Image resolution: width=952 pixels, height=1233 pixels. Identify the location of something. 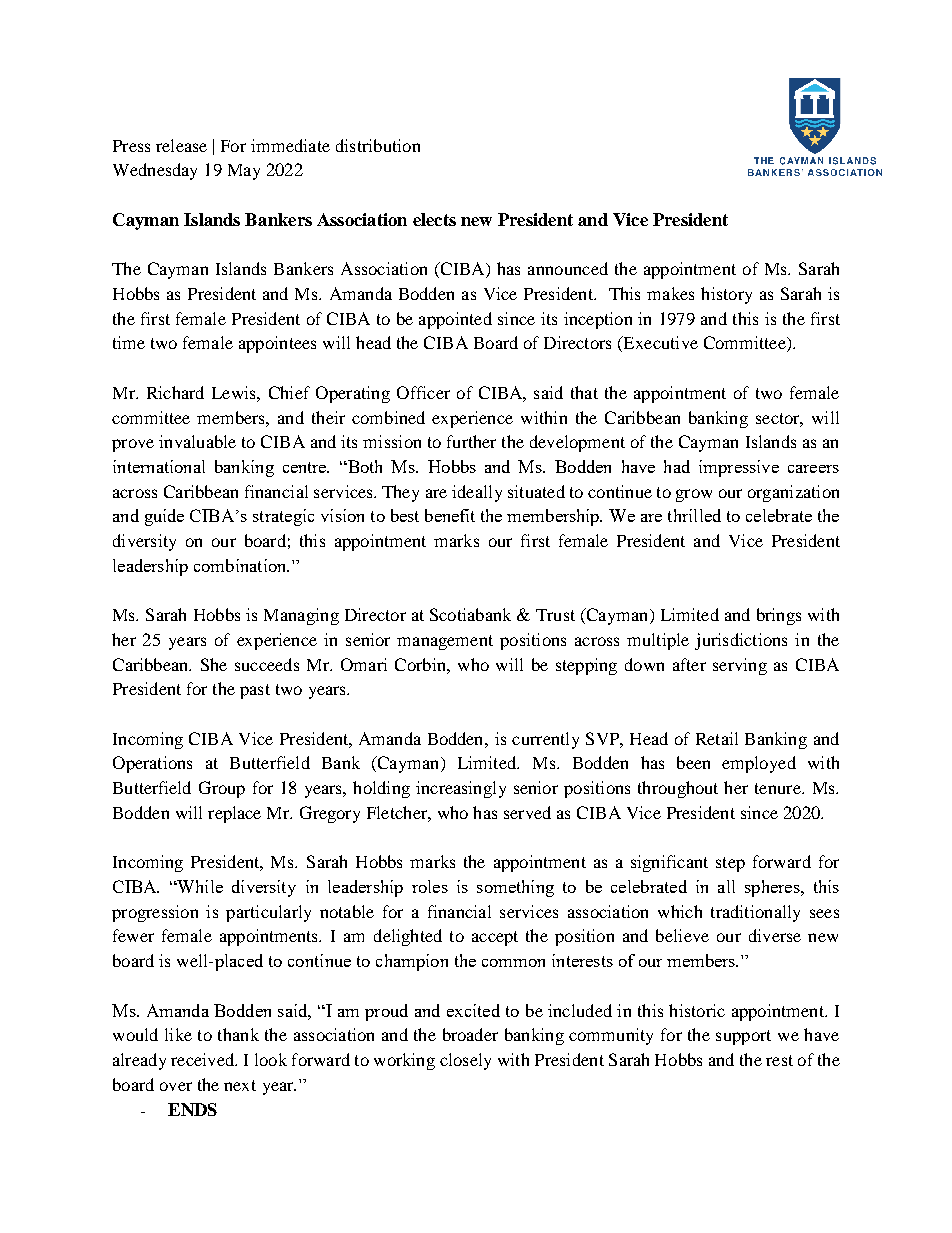
(515, 888).
